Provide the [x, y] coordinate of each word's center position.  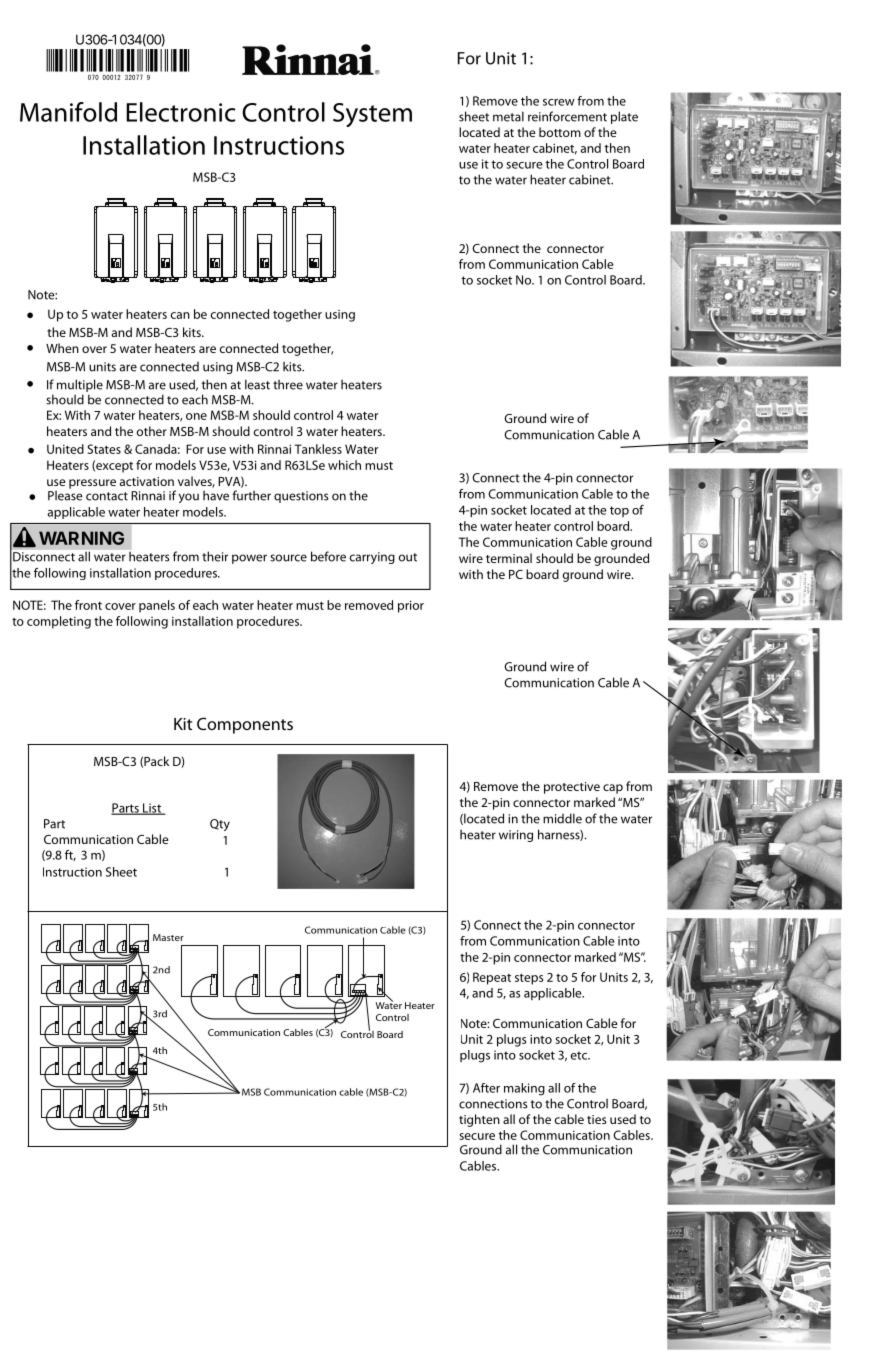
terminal [509, 558]
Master [168, 937]
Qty [220, 825]
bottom [560, 132]
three [288, 384]
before [328, 556]
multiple [80, 385]
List [152, 809]
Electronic [180, 112]
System [372, 115]
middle [562, 818]
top [619, 511]
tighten [479, 1120]
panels [157, 606]
